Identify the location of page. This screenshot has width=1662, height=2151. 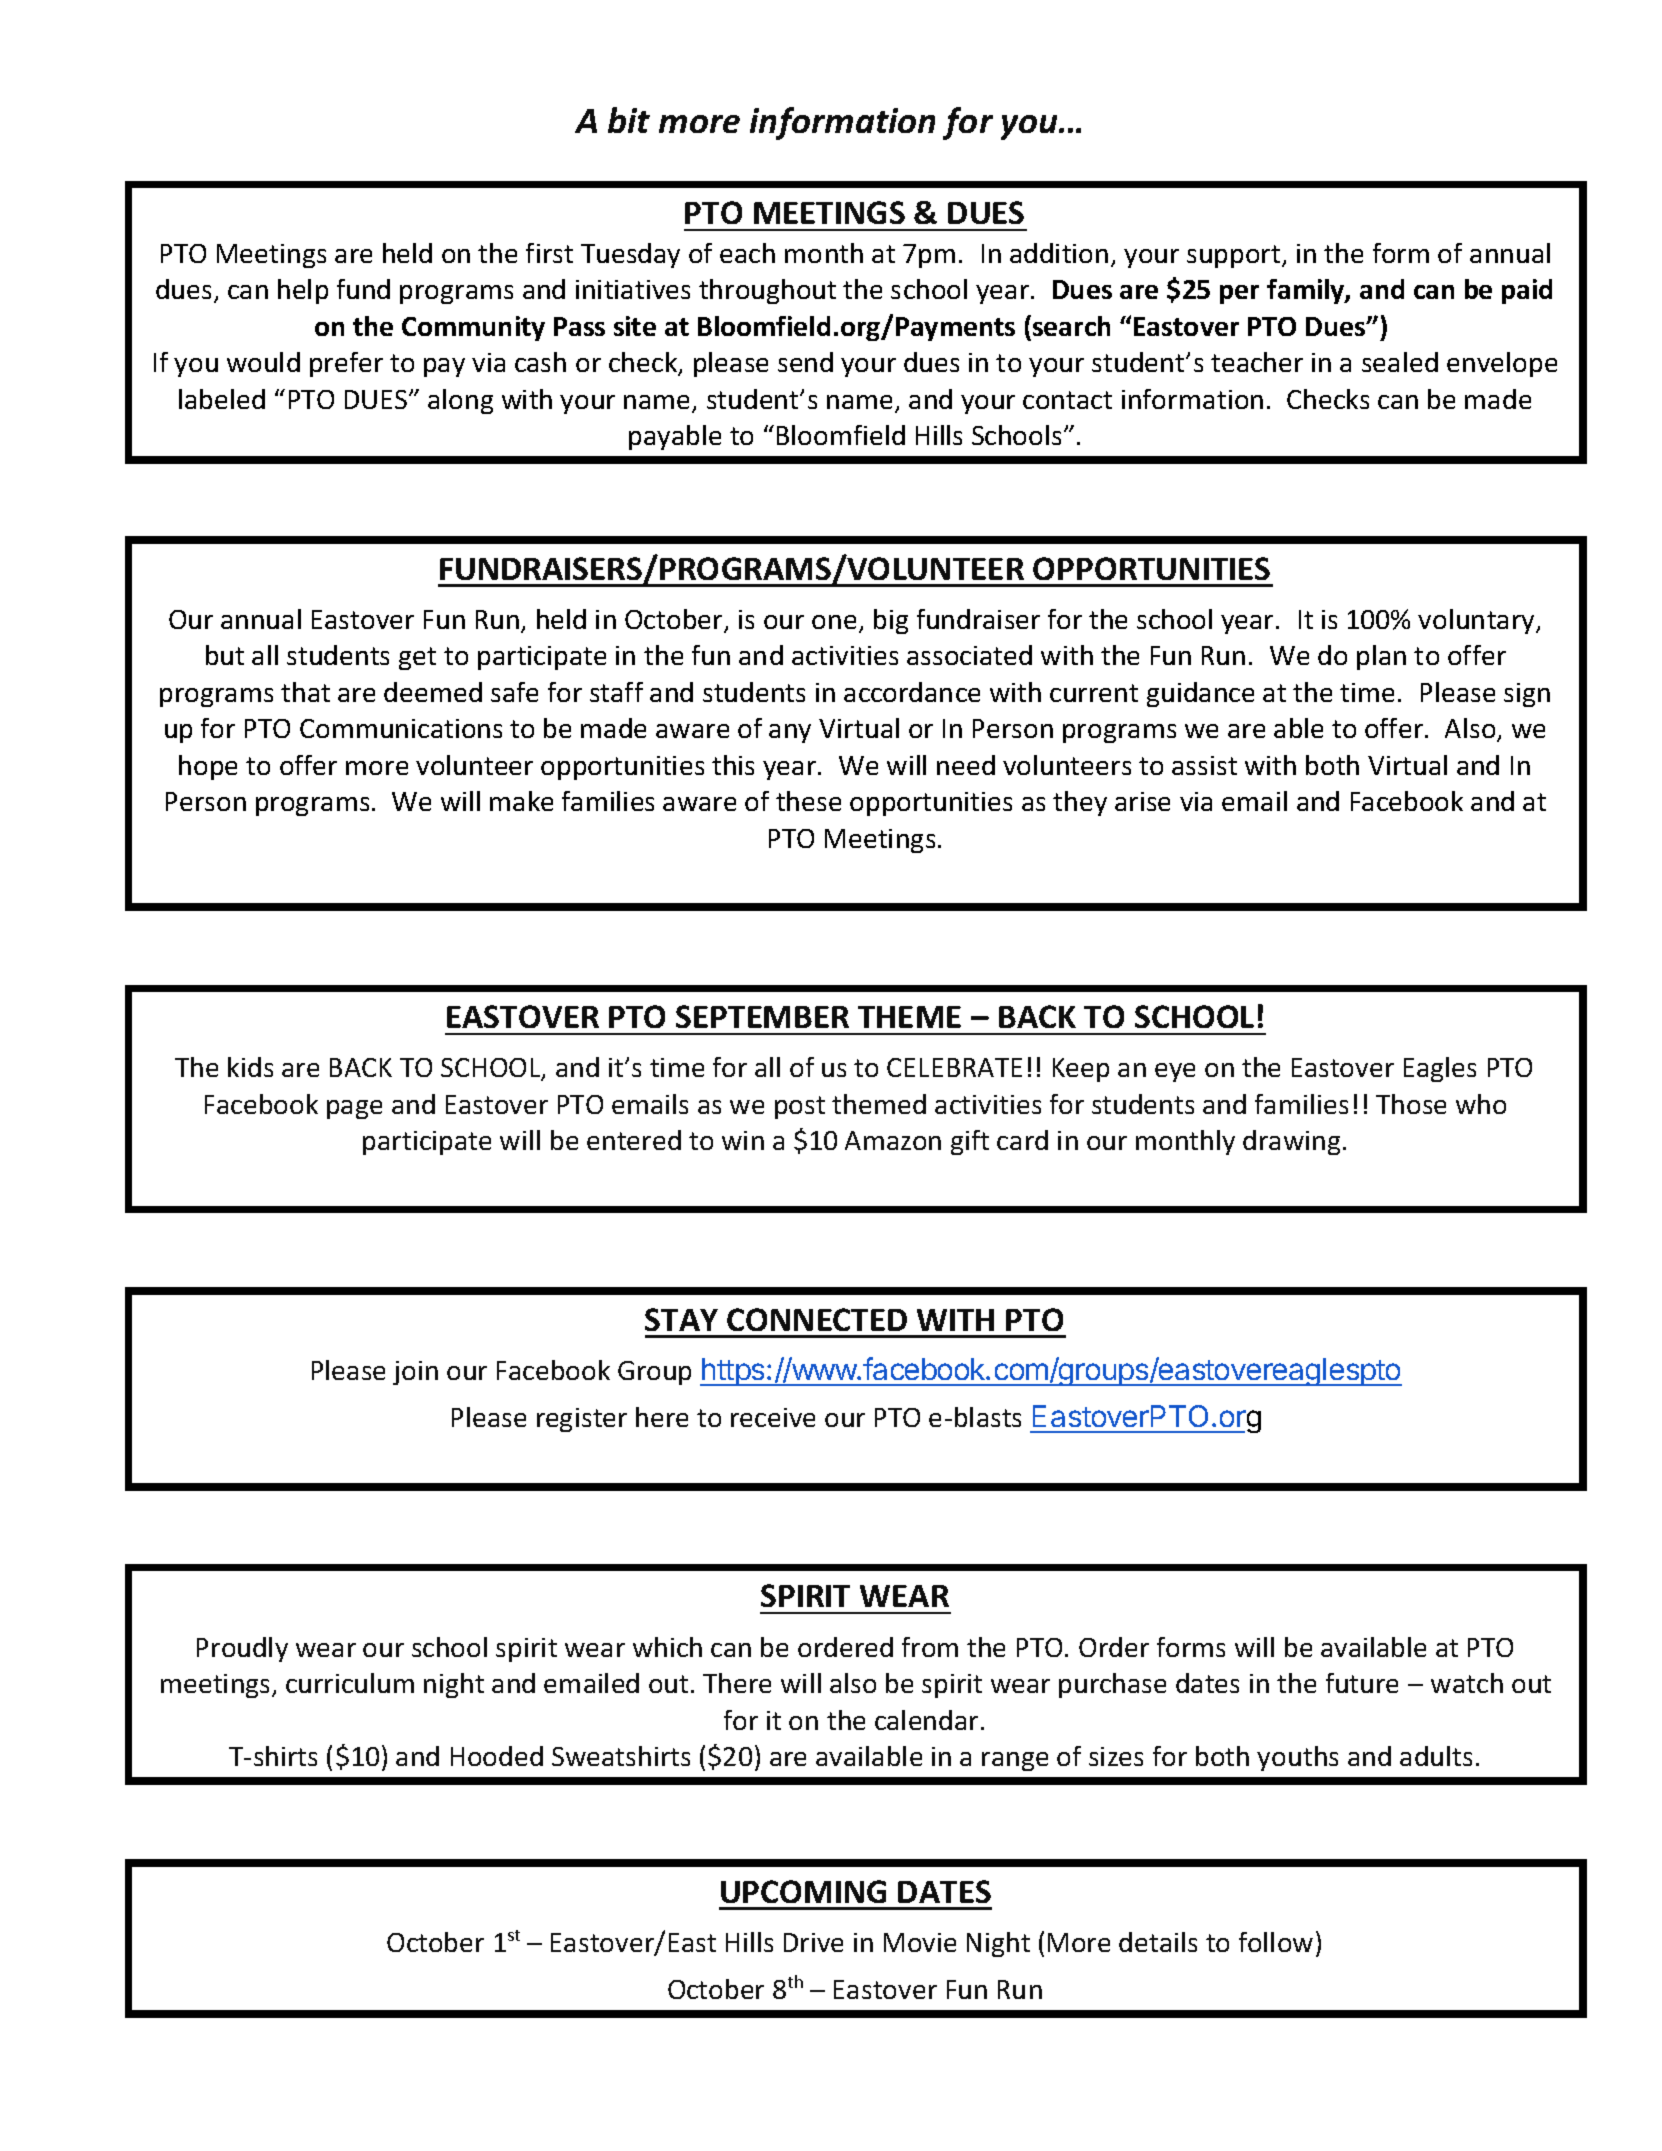
(354, 1109).
